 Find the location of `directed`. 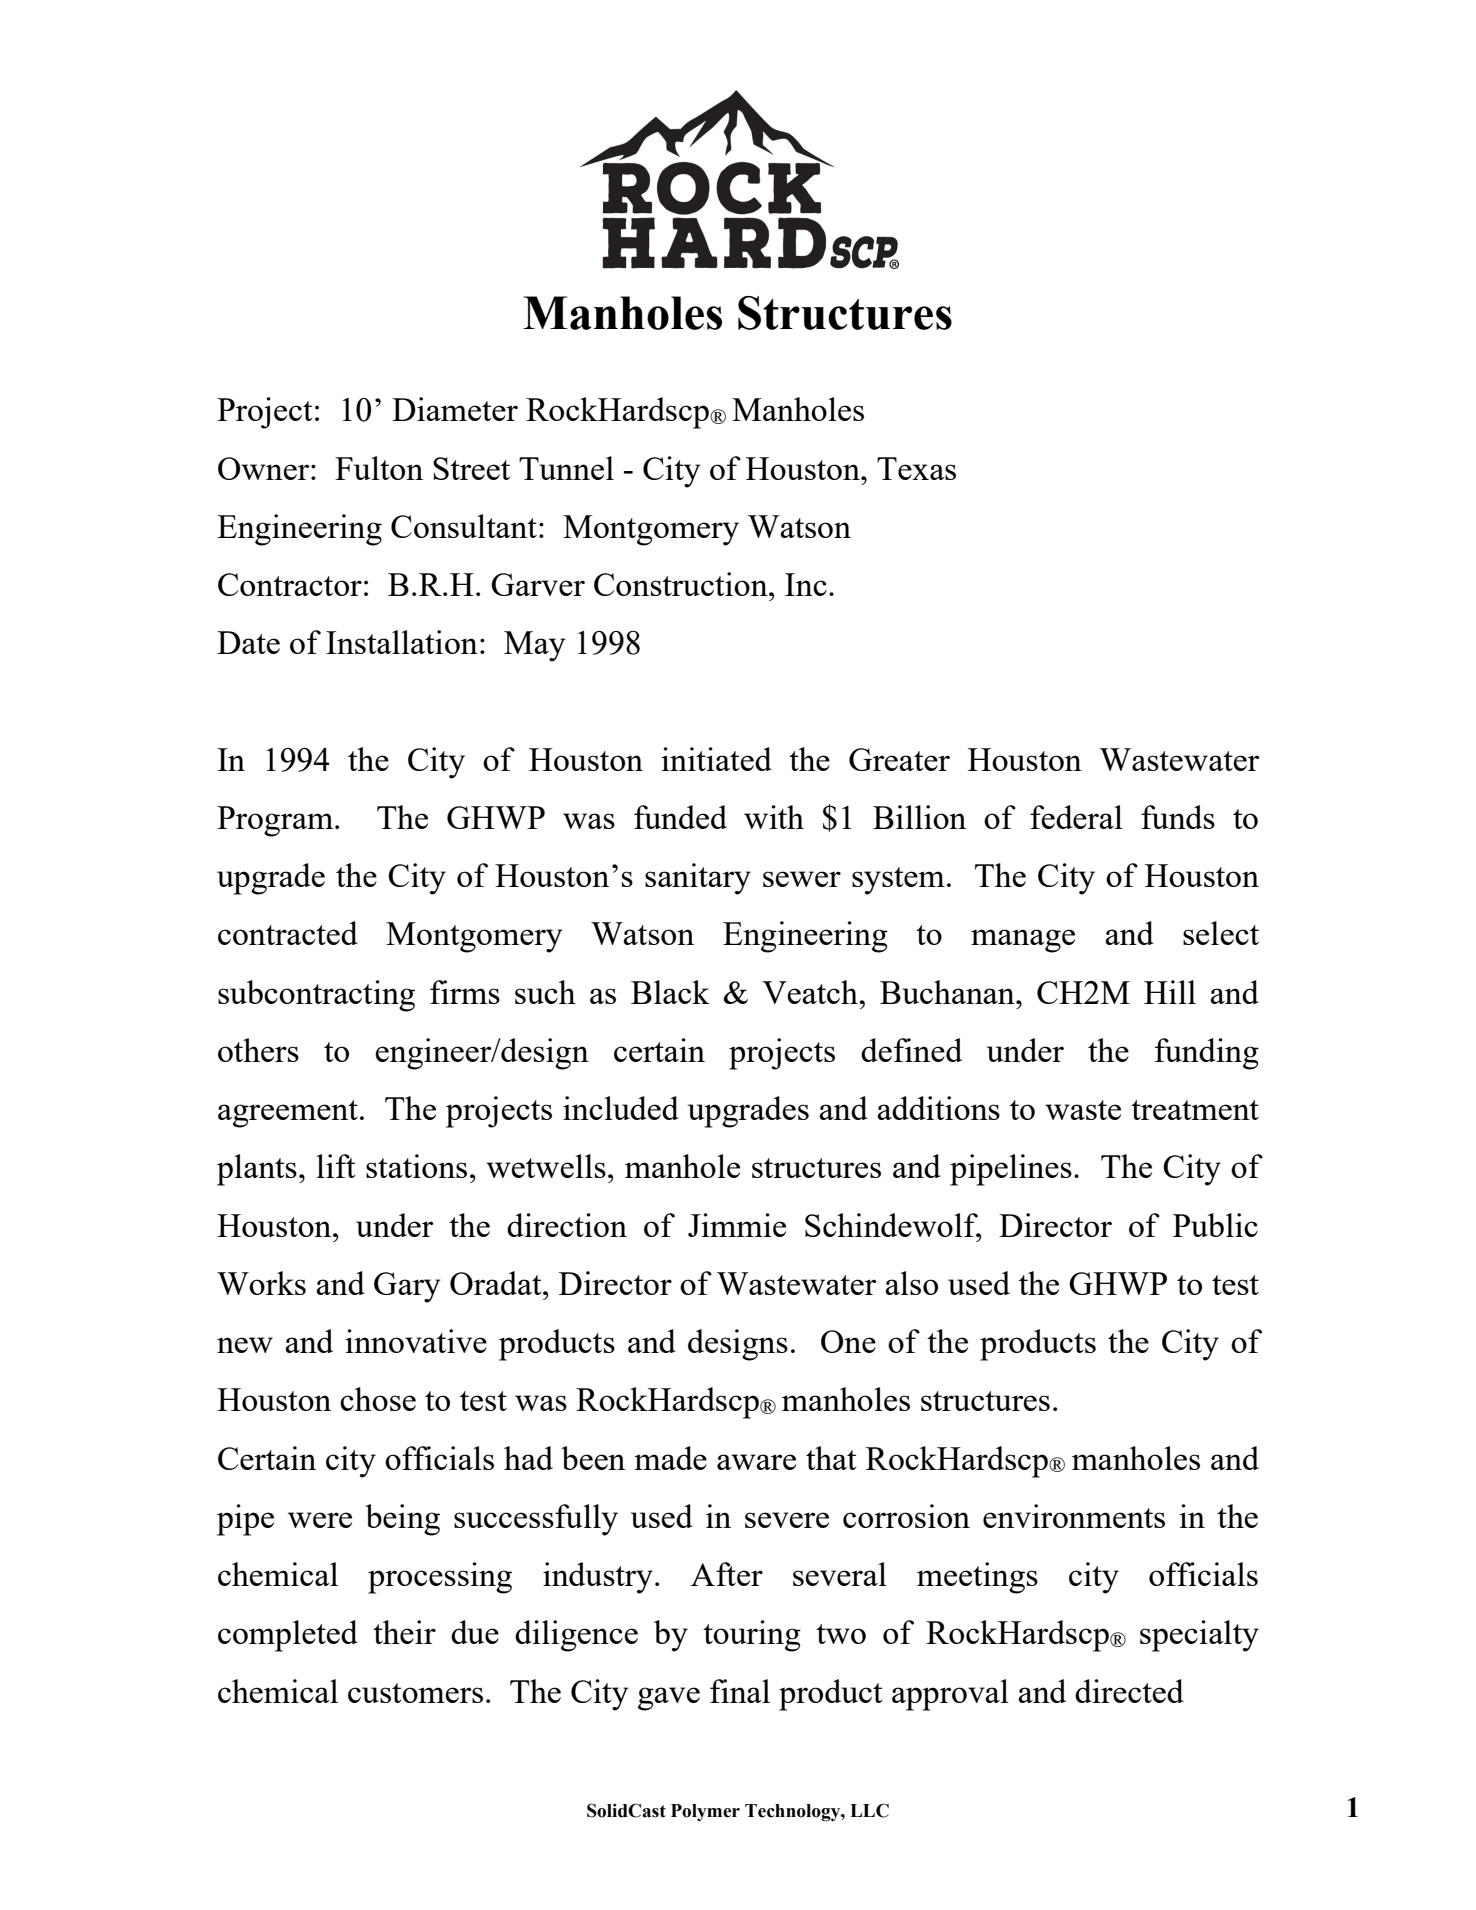

directed is located at coordinates (1129, 1691).
